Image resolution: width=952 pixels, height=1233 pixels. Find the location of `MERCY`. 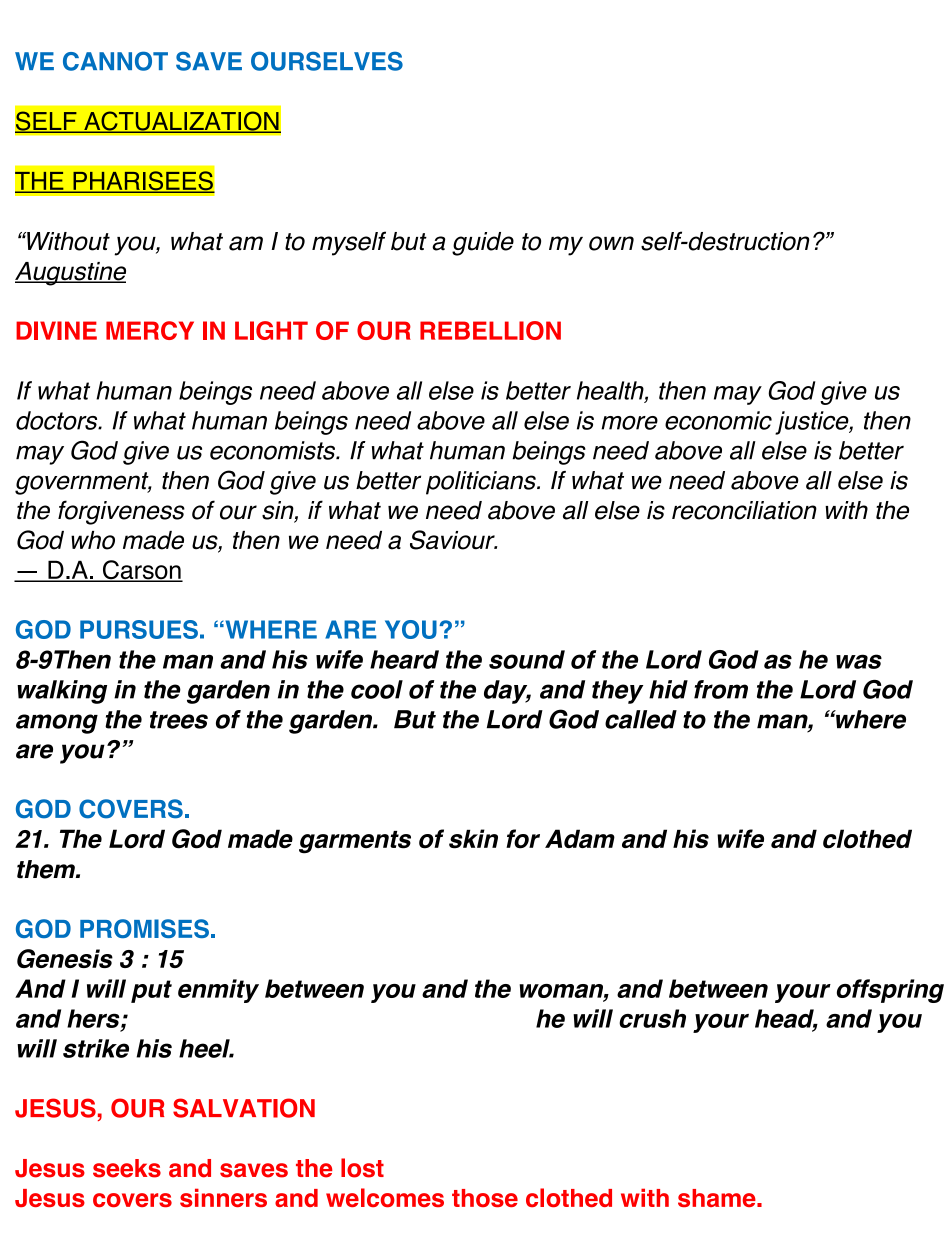

MERCY is located at coordinates (150, 330).
